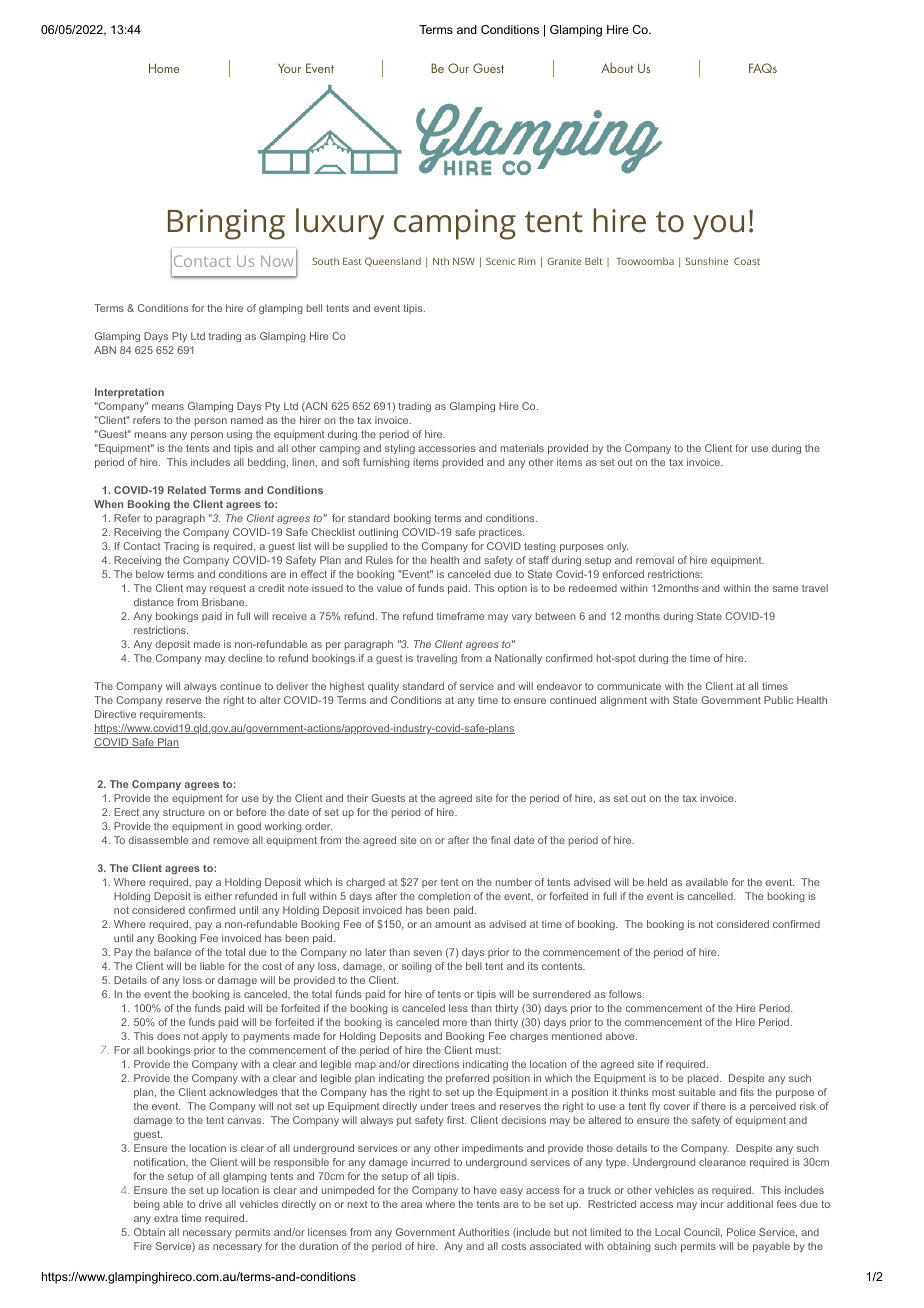 This document has height=1308, width=924. What do you see at coordinates (158, 840) in the document?
I see `disassemble` at bounding box center [158, 840].
